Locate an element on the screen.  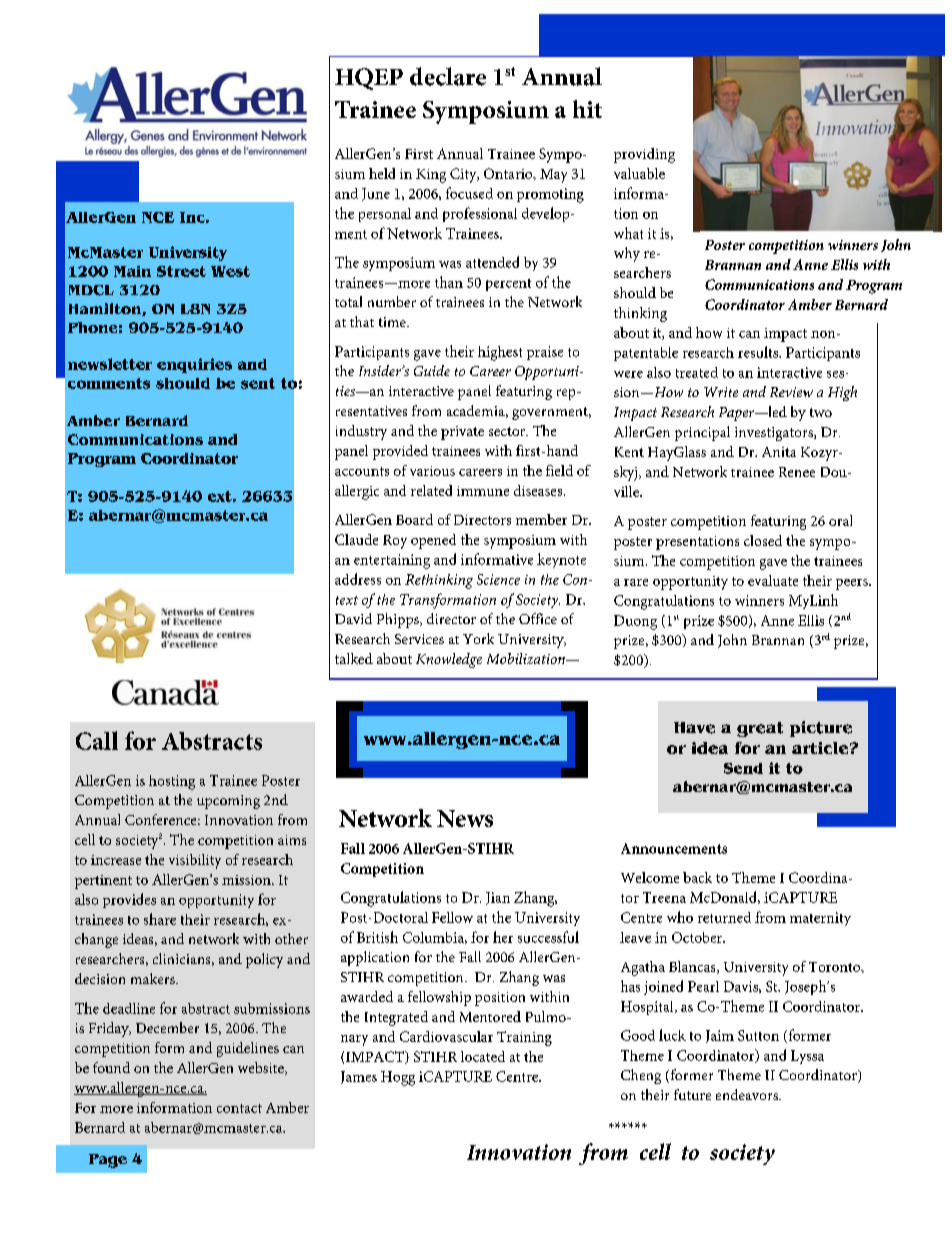
June is located at coordinates (376, 194).
